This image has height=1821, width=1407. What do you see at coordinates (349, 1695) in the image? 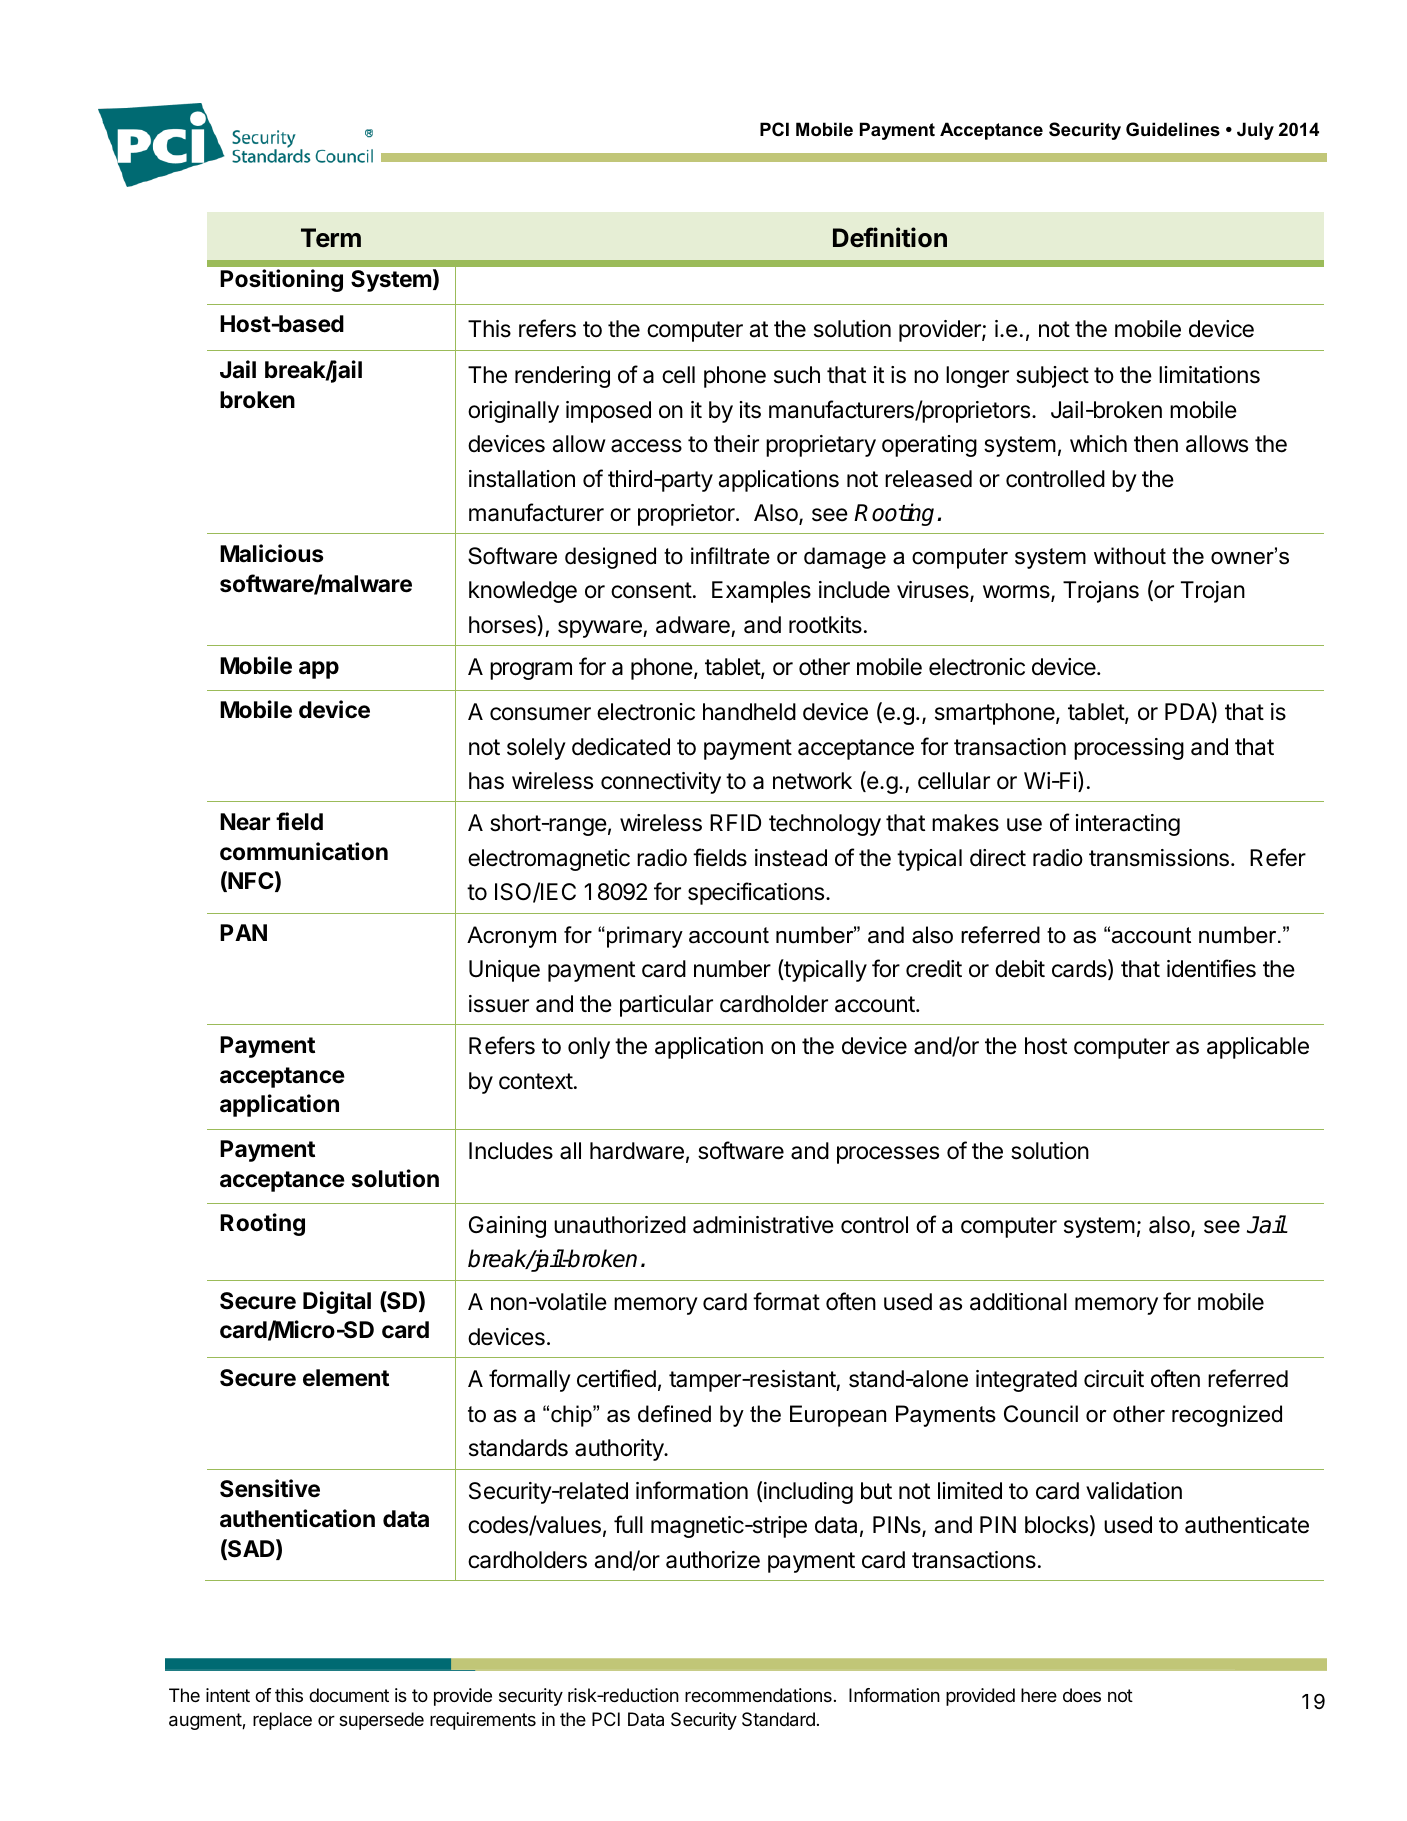
I see `document` at bounding box center [349, 1695].
